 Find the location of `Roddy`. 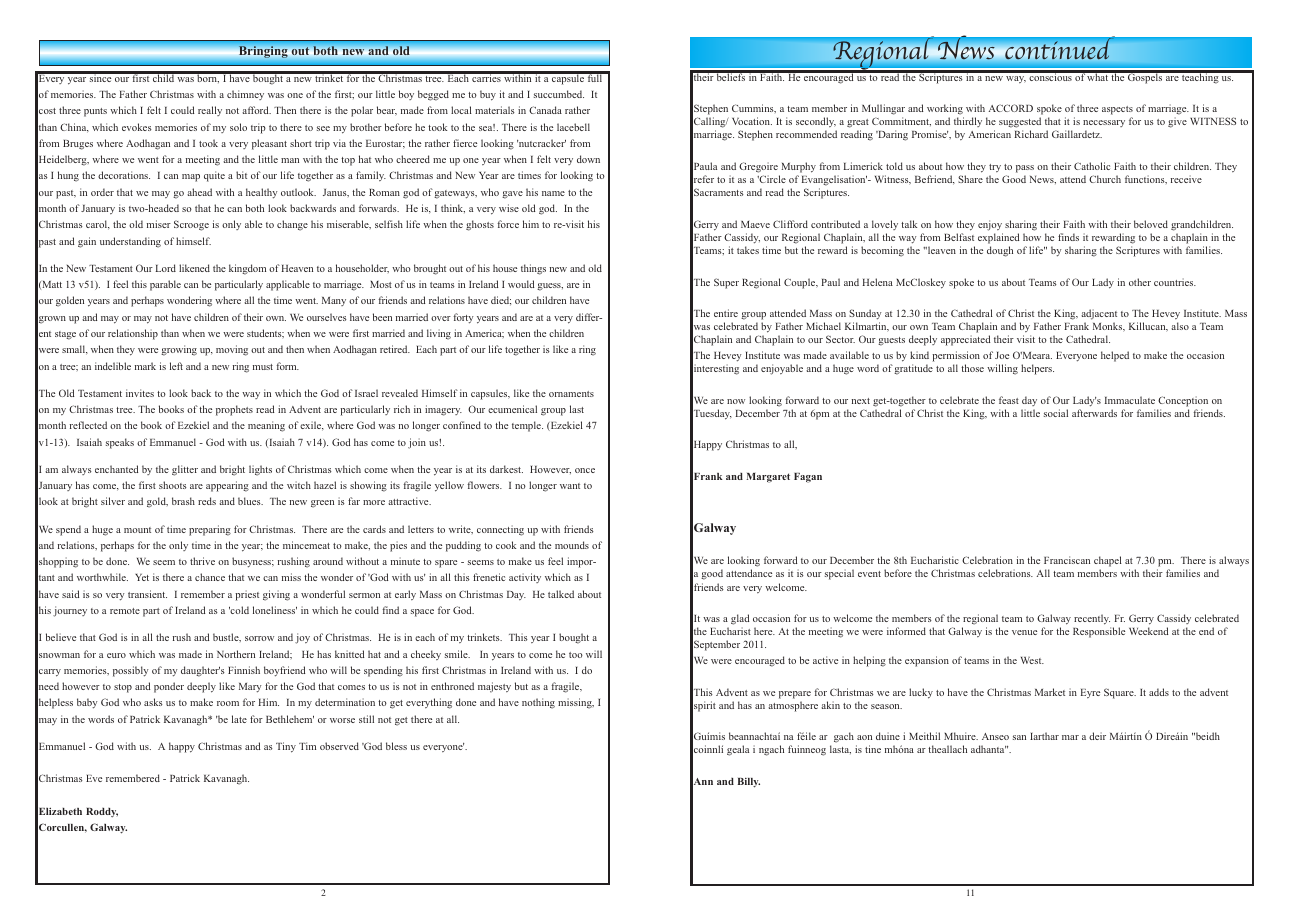

Roddy is located at coordinates (102, 812).
